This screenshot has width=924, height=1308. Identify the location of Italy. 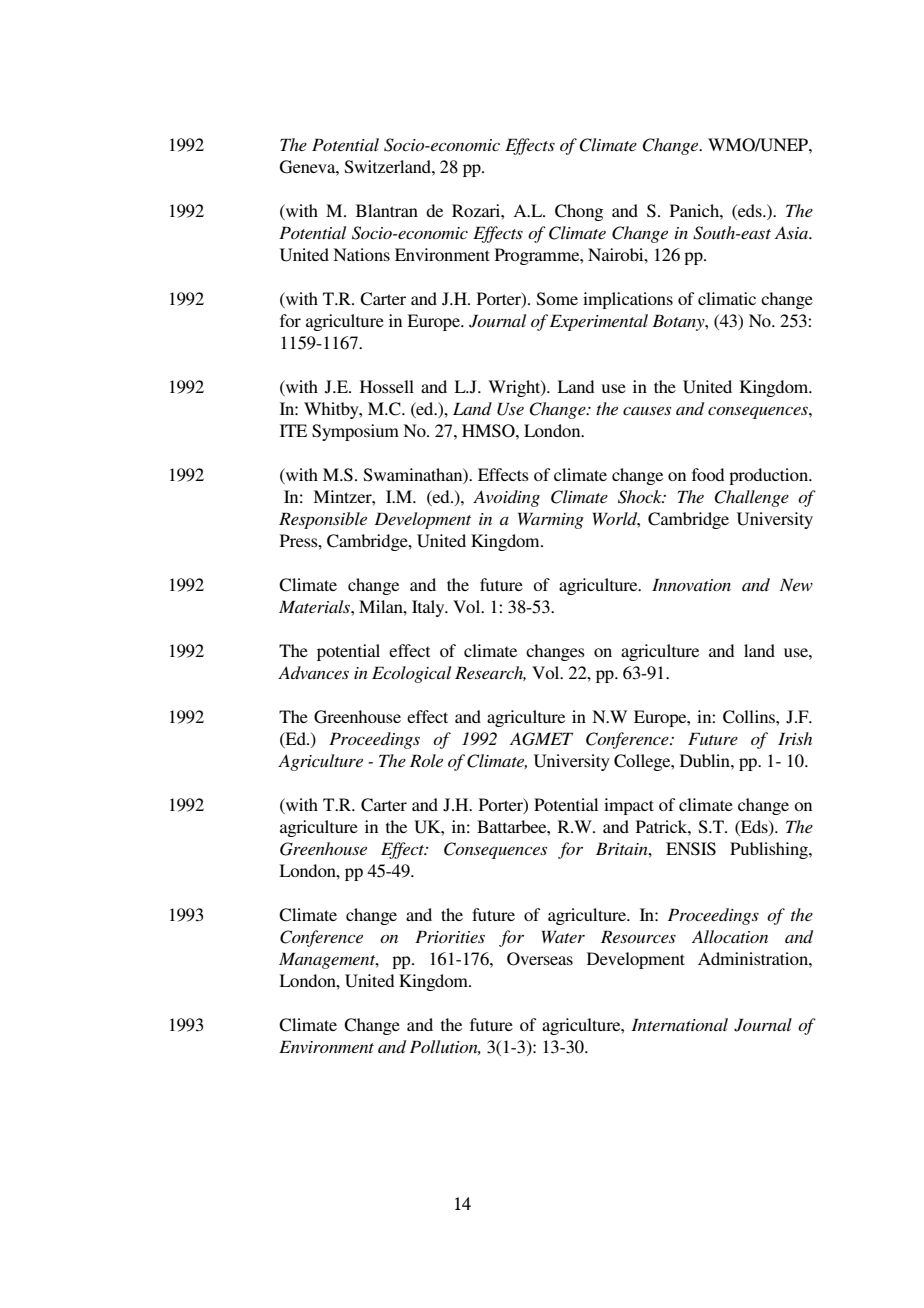
(429, 608).
